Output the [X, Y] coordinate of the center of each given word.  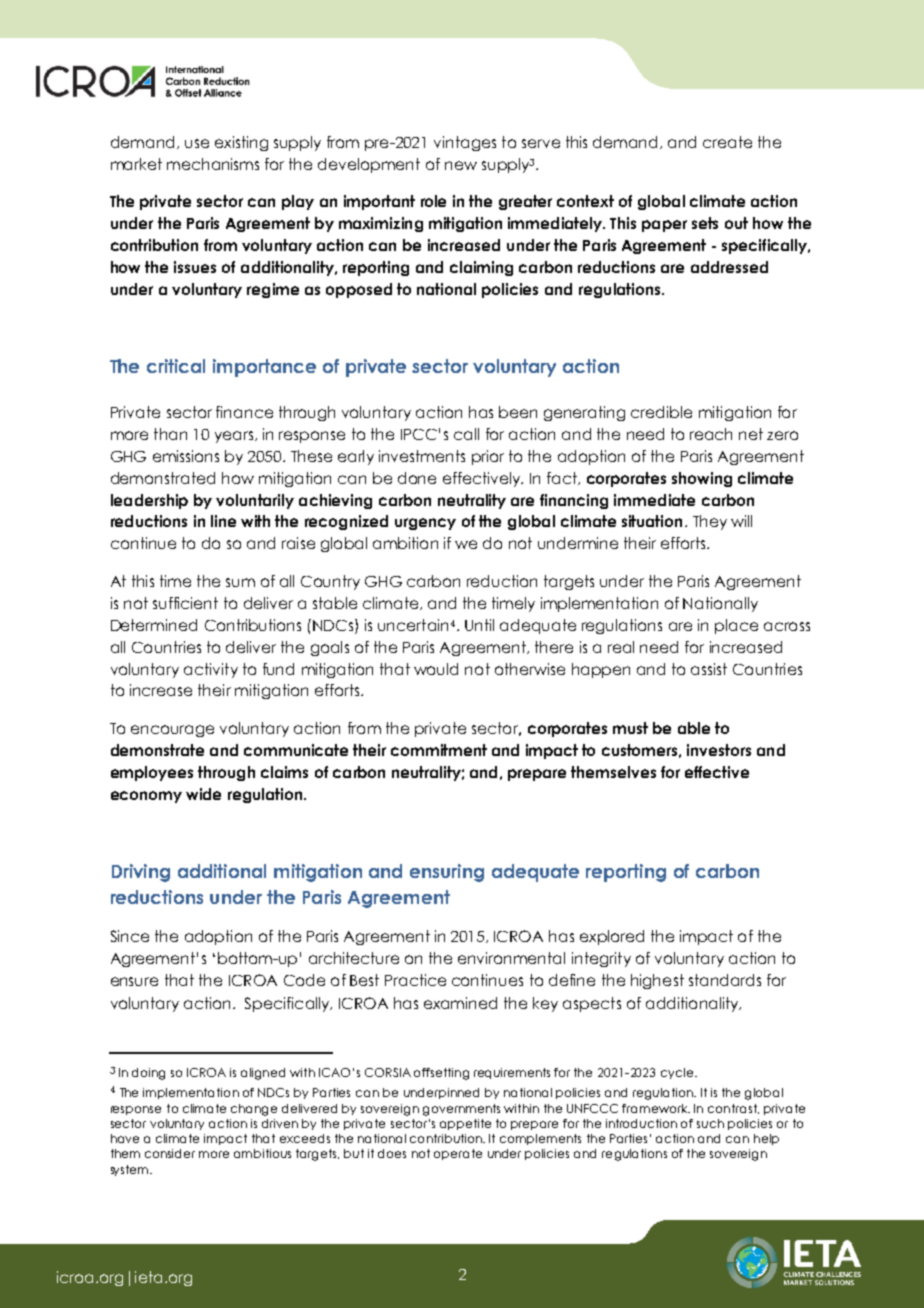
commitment [439, 750]
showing [702, 479]
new [461, 165]
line [223, 521]
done [417, 478]
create [727, 142]
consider [170, 1153]
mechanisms [213, 164]
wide [203, 794]
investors [719, 750]
